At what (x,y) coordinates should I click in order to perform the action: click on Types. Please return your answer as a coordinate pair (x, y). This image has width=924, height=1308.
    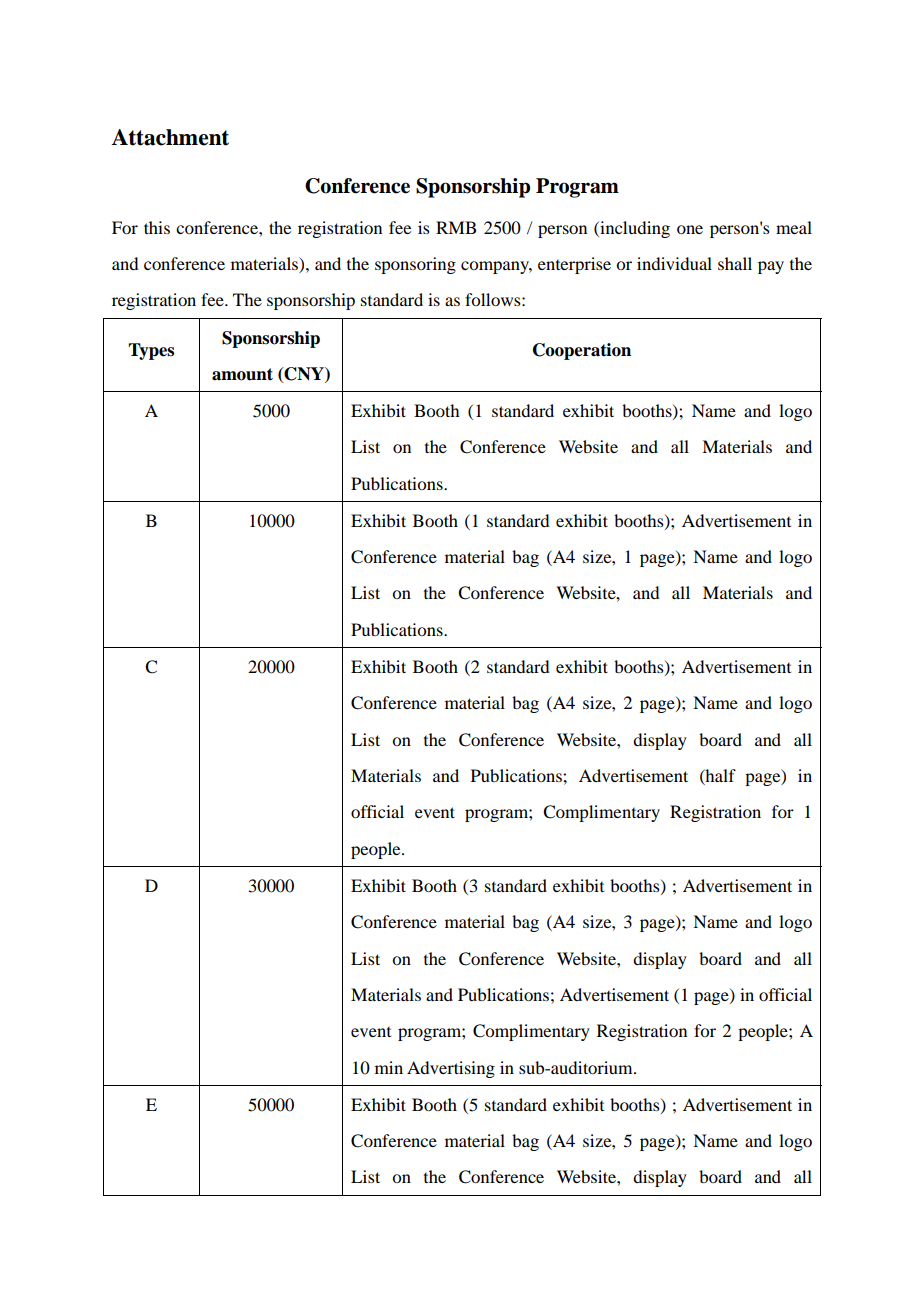
    Looking at the image, I should click on (151, 351).
